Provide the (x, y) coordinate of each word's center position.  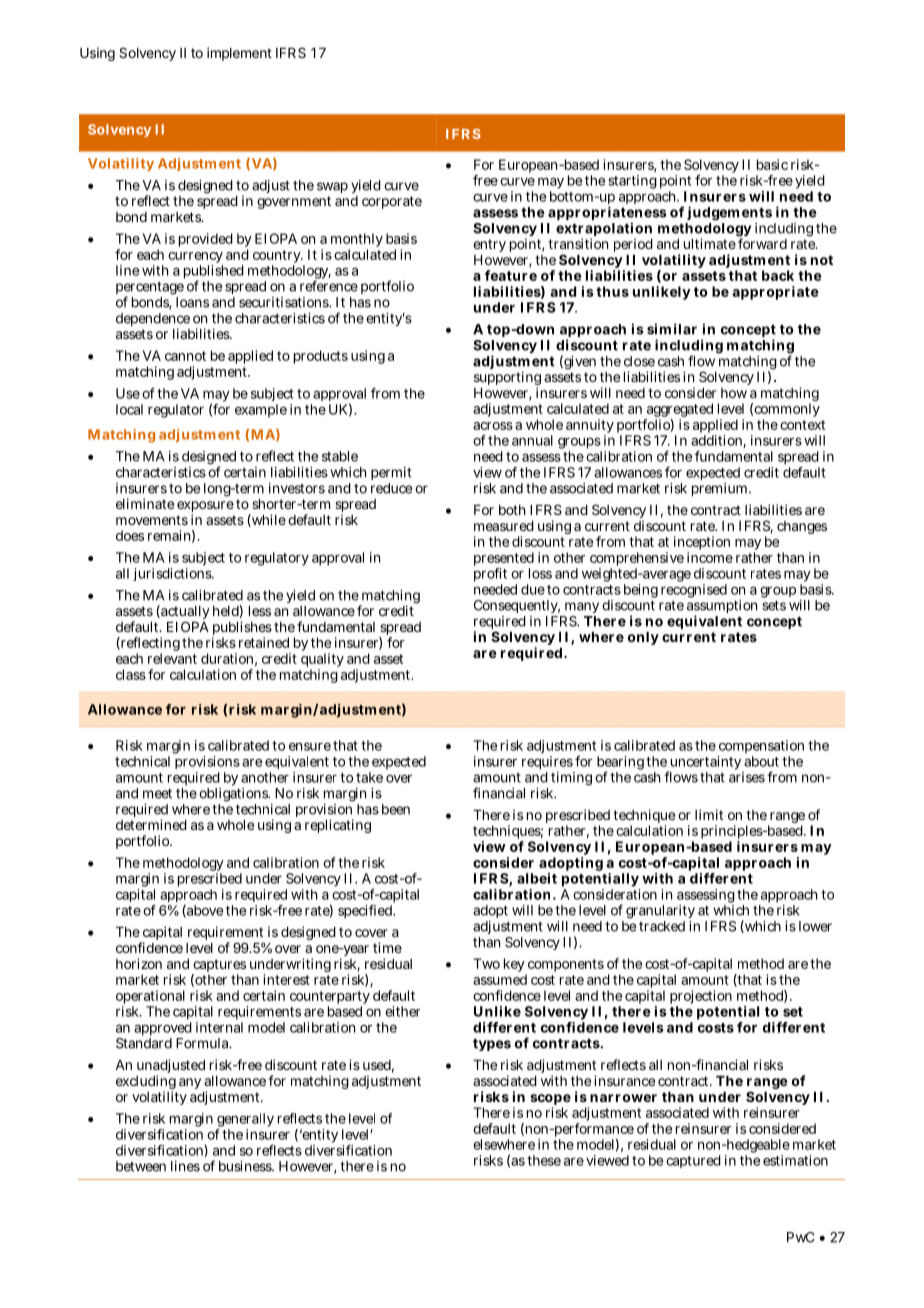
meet (157, 793)
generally (245, 1121)
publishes (242, 629)
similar (672, 329)
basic (772, 164)
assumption (722, 608)
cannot (185, 356)
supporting (507, 379)
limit (709, 814)
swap (332, 187)
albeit (537, 878)
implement (239, 54)
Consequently (517, 606)
